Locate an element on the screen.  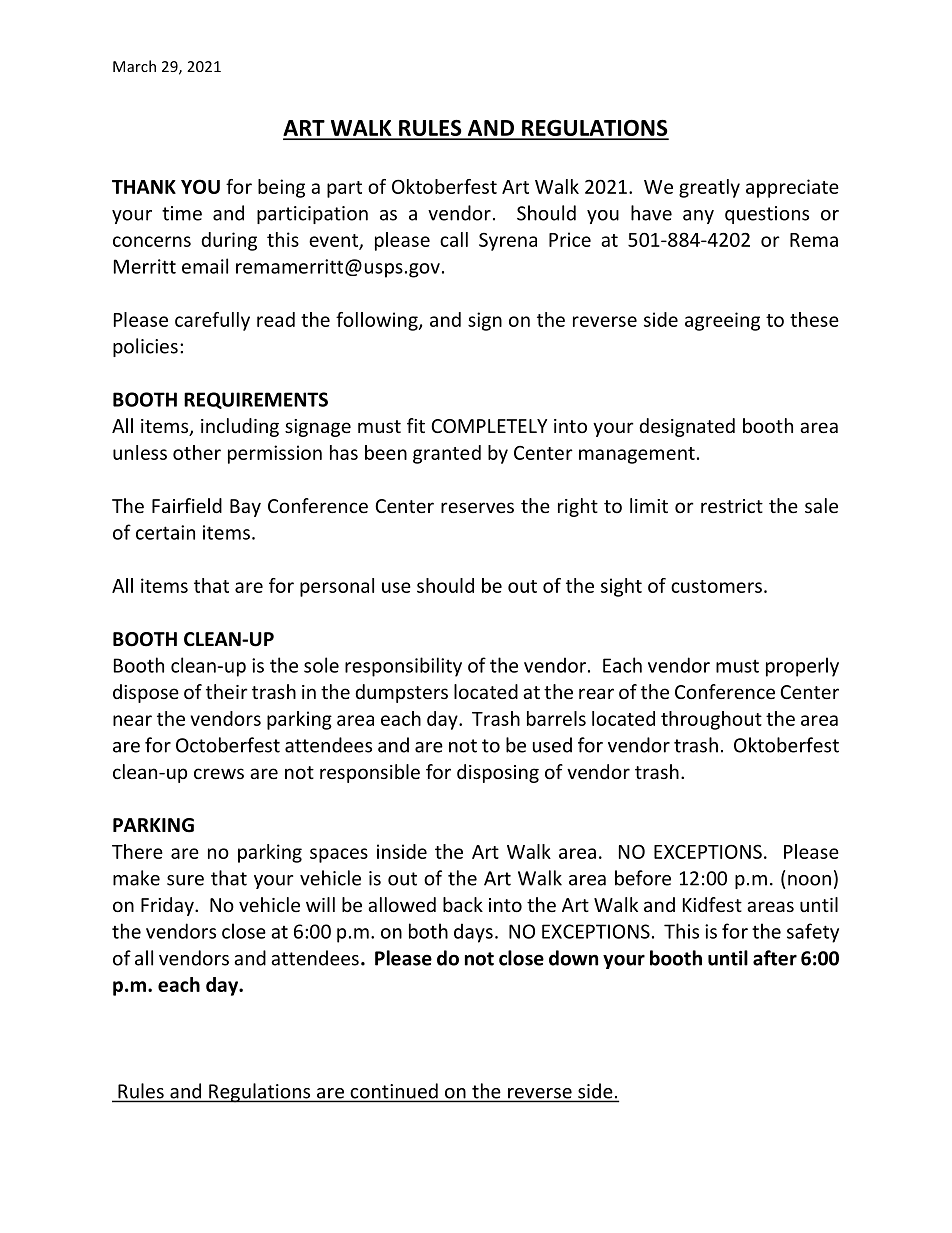
call is located at coordinates (454, 239).
